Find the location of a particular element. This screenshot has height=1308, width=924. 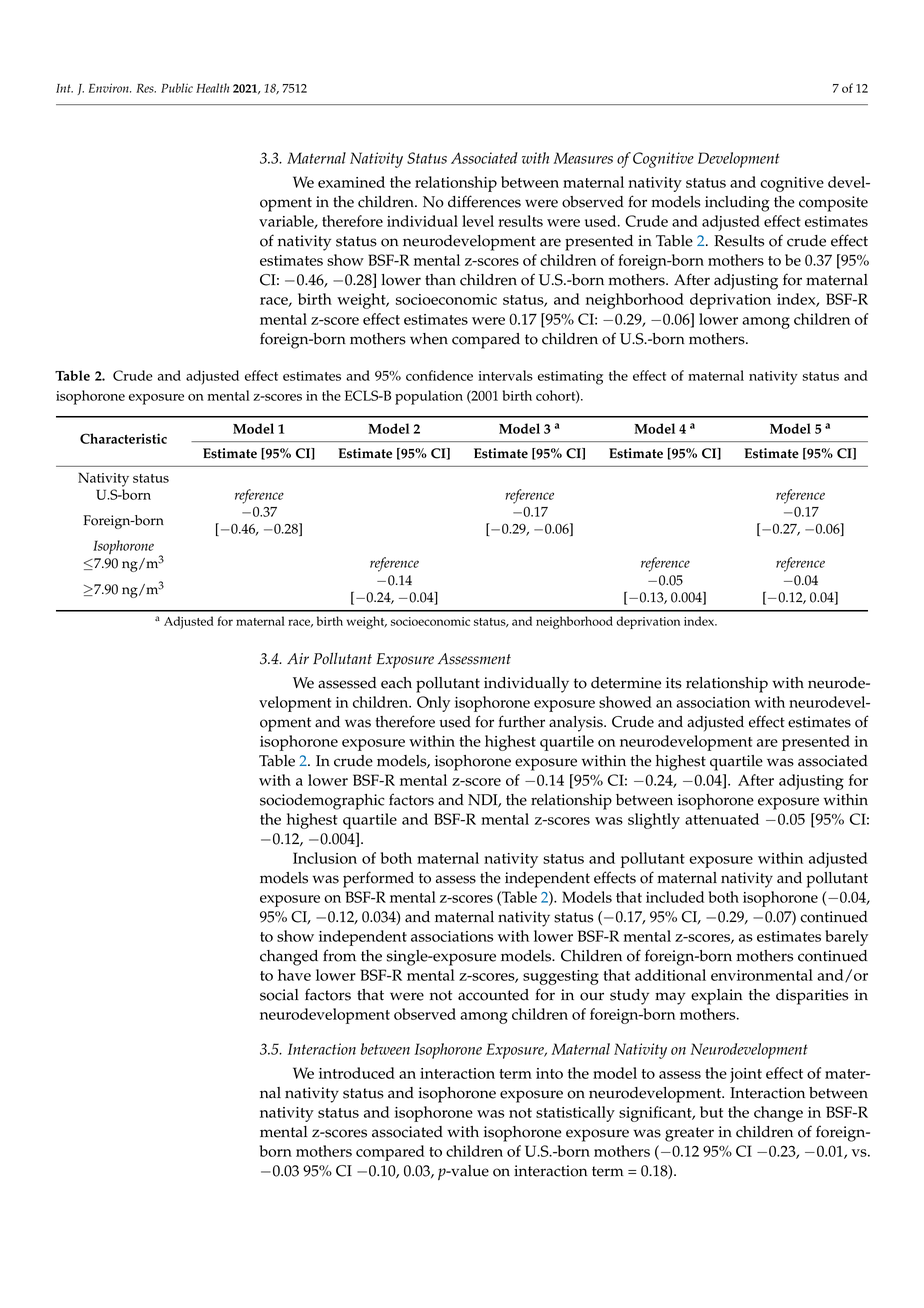

each is located at coordinates (396, 683).
